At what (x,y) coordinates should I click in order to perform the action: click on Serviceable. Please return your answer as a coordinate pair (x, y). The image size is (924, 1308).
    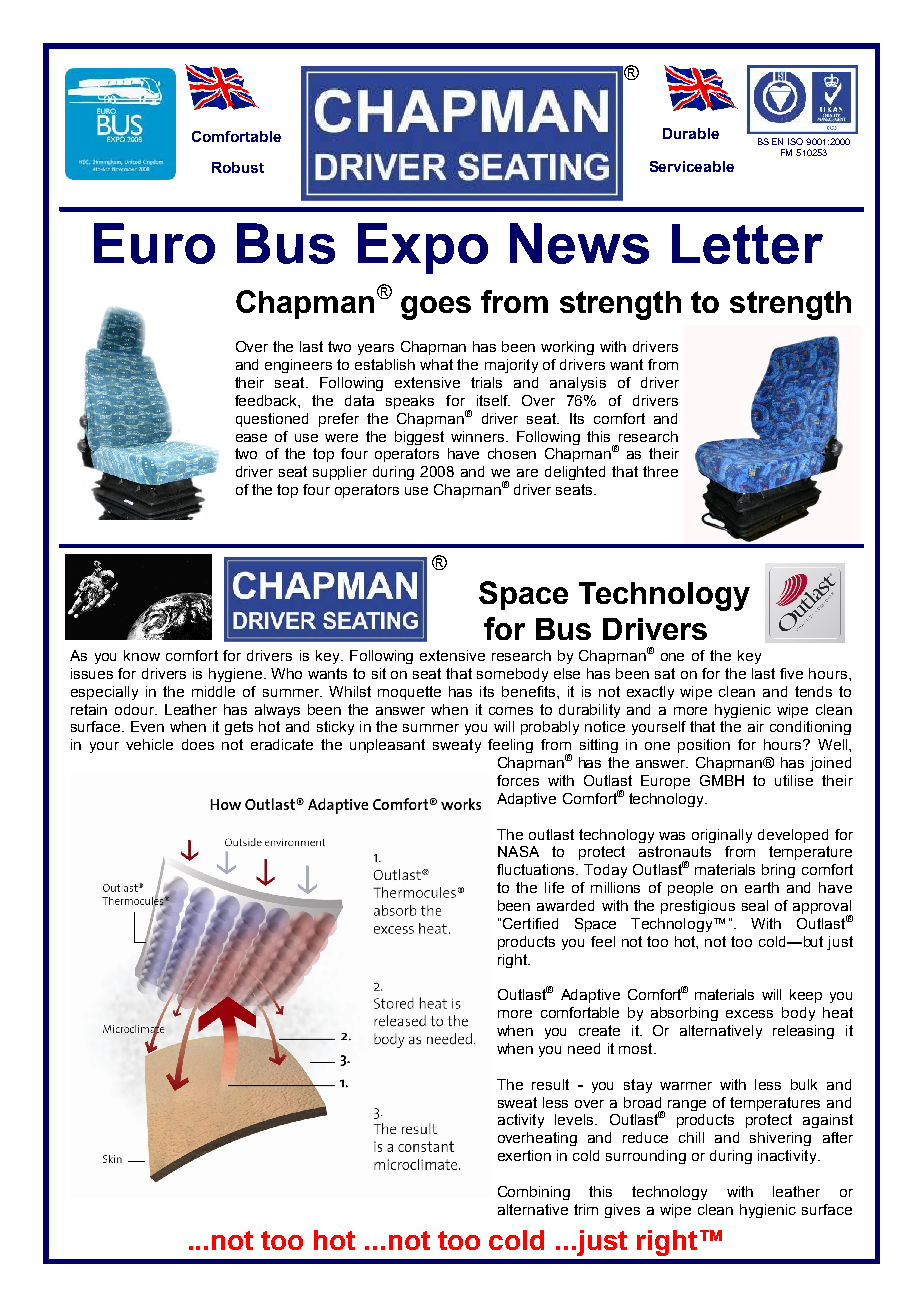
    Looking at the image, I should click on (692, 166).
